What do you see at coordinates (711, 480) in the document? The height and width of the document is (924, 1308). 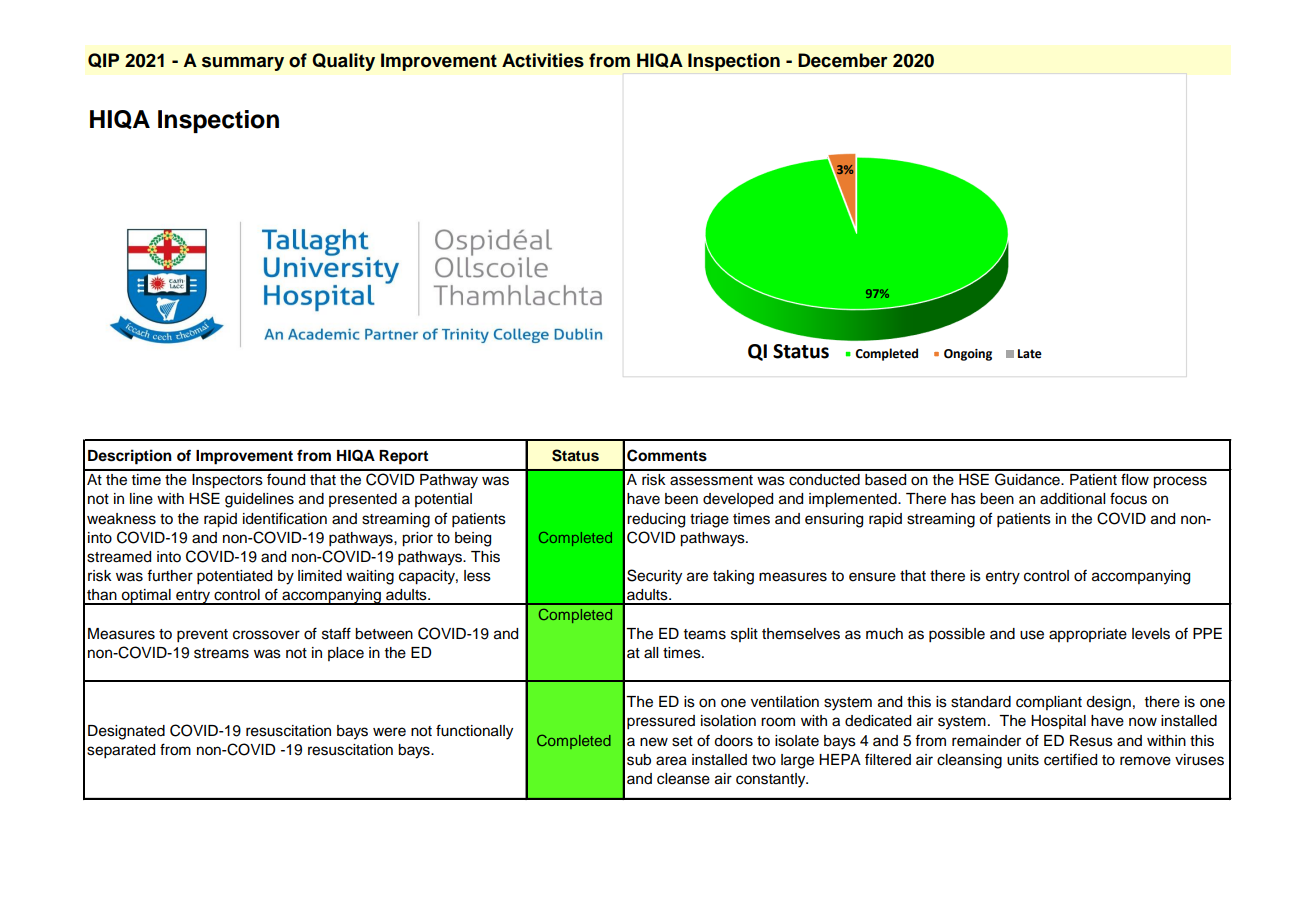 I see `assessment` at bounding box center [711, 480].
